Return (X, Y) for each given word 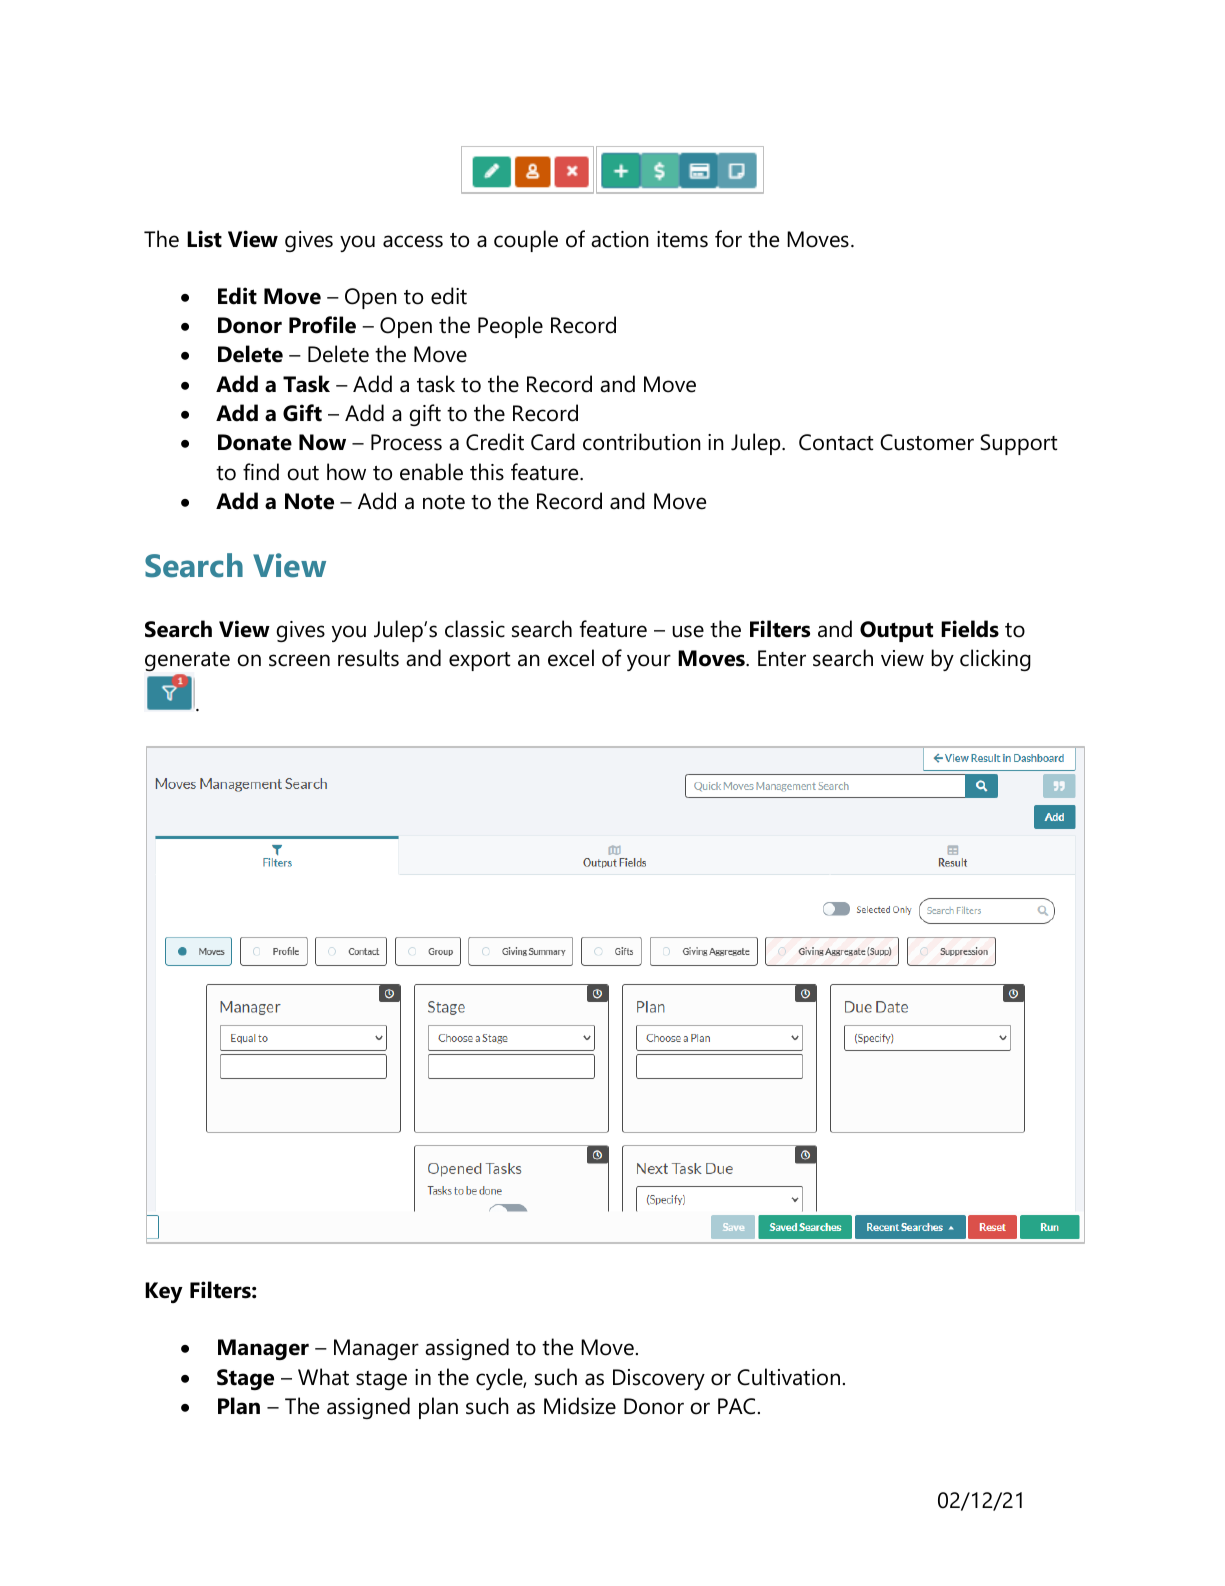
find (261, 472)
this (487, 472)
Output (896, 631)
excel (571, 658)
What (323, 1377)
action (620, 239)
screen (299, 660)
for (728, 239)
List (204, 239)
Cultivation (788, 1377)
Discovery (659, 1379)
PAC (736, 1406)
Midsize (580, 1406)
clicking (995, 660)
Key (164, 1292)
